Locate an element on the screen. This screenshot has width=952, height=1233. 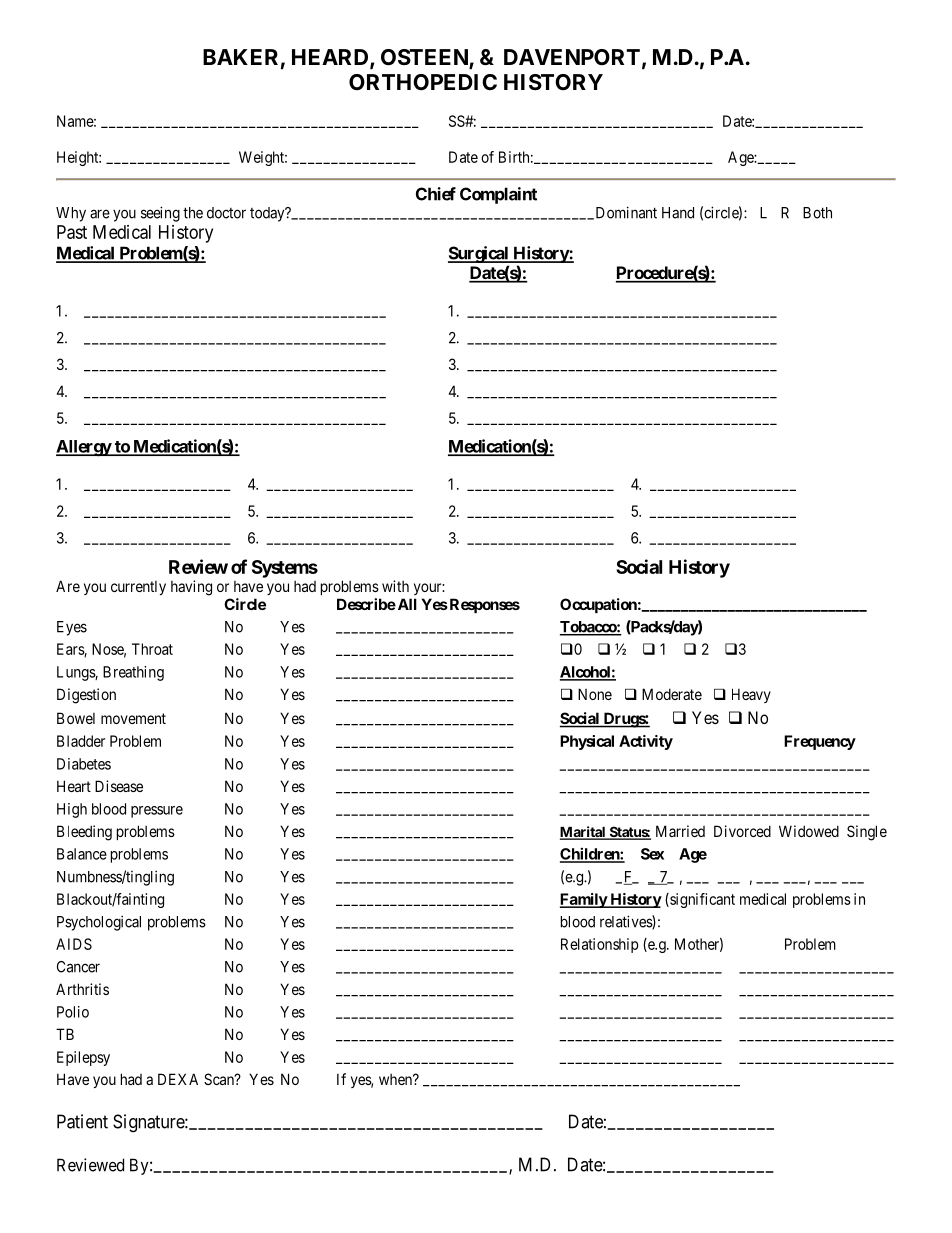
Allergy is located at coordinates (84, 448).
